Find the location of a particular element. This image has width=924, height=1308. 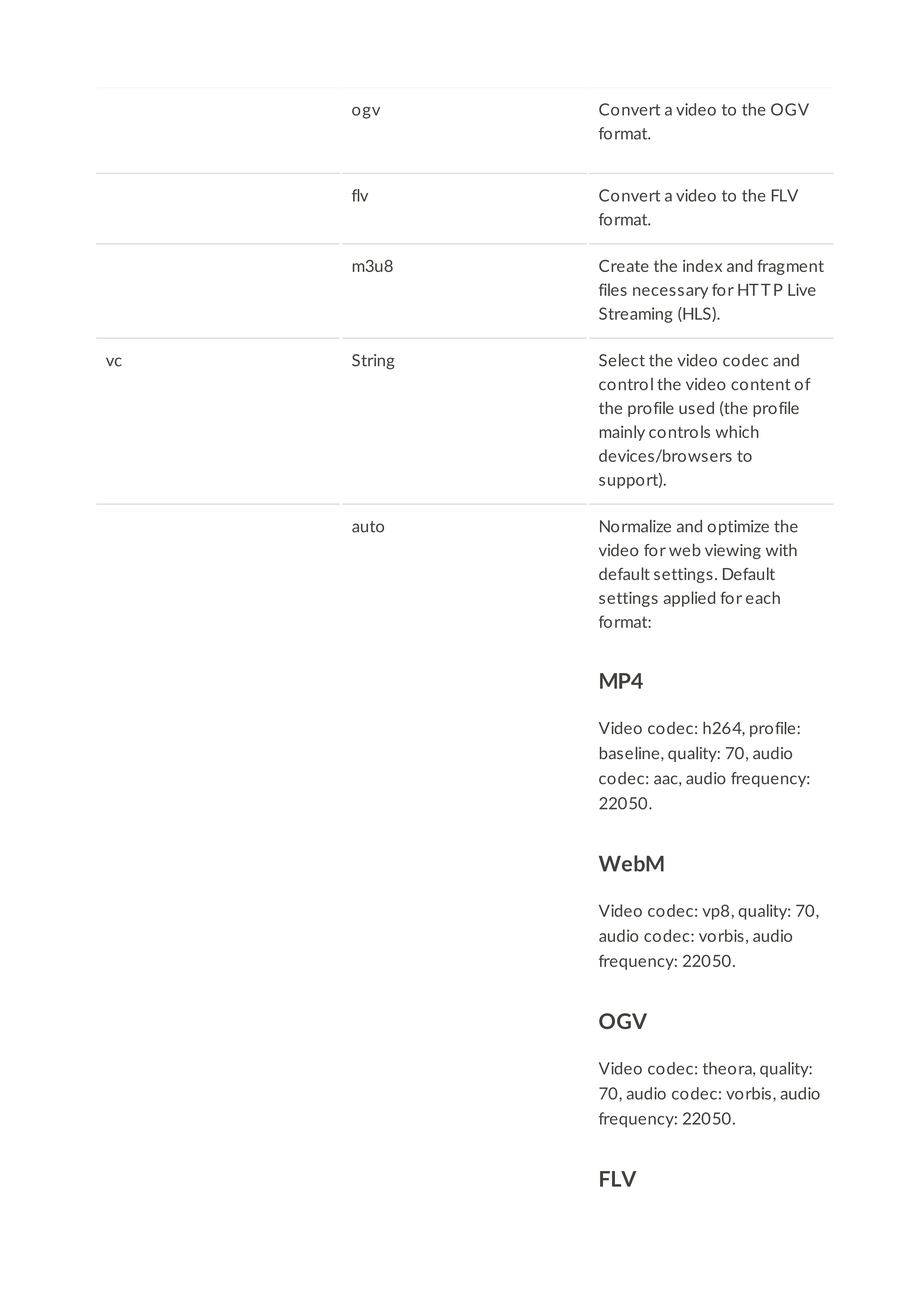

Create is located at coordinates (624, 266).
